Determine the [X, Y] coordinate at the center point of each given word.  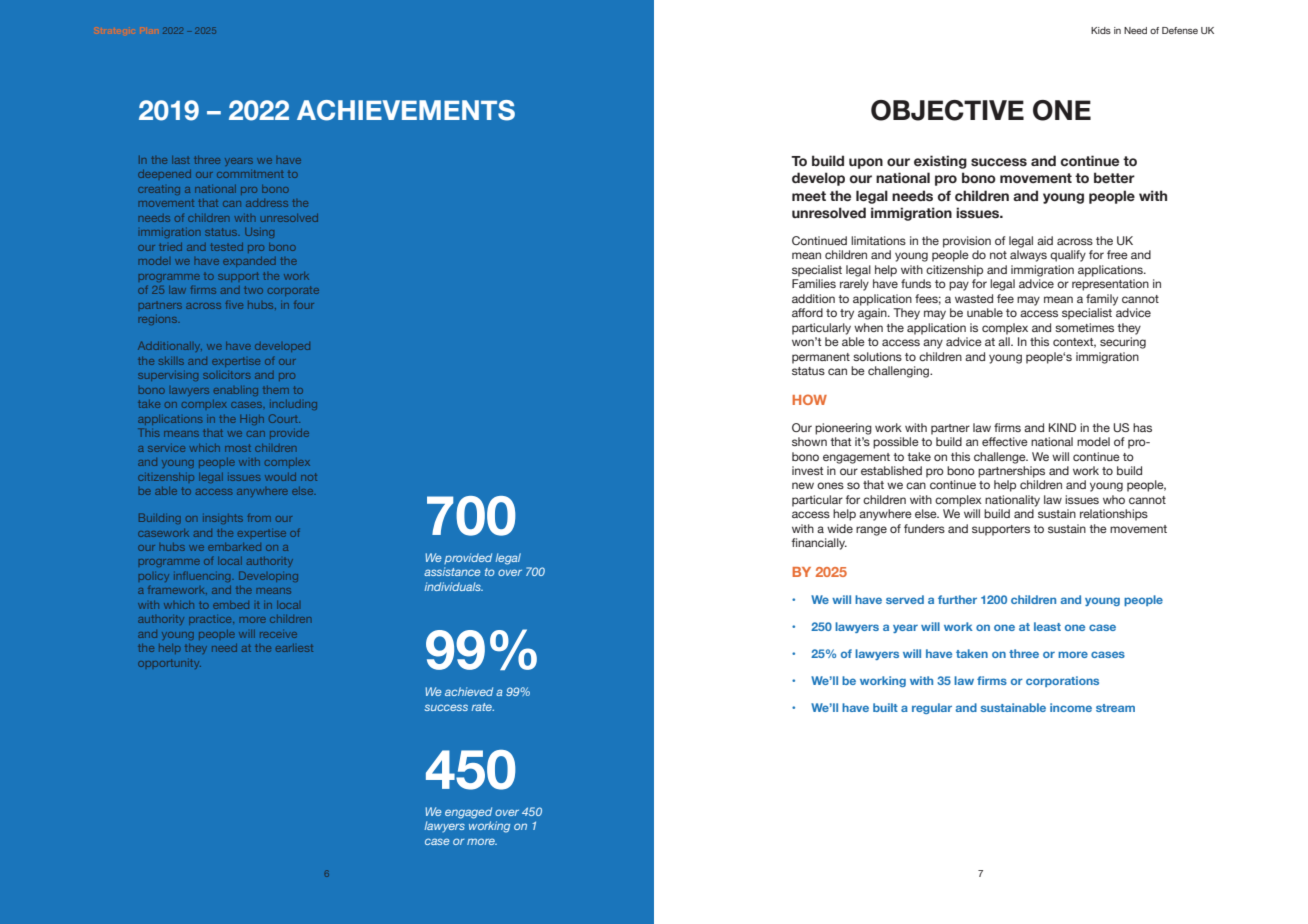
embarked [234, 547]
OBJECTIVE [947, 110]
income [1071, 707]
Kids [1101, 30]
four [304, 305]
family [1102, 300]
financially [819, 544]
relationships [1114, 515]
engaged [468, 813]
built [885, 707]
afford [807, 312]
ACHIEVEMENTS [406, 110]
